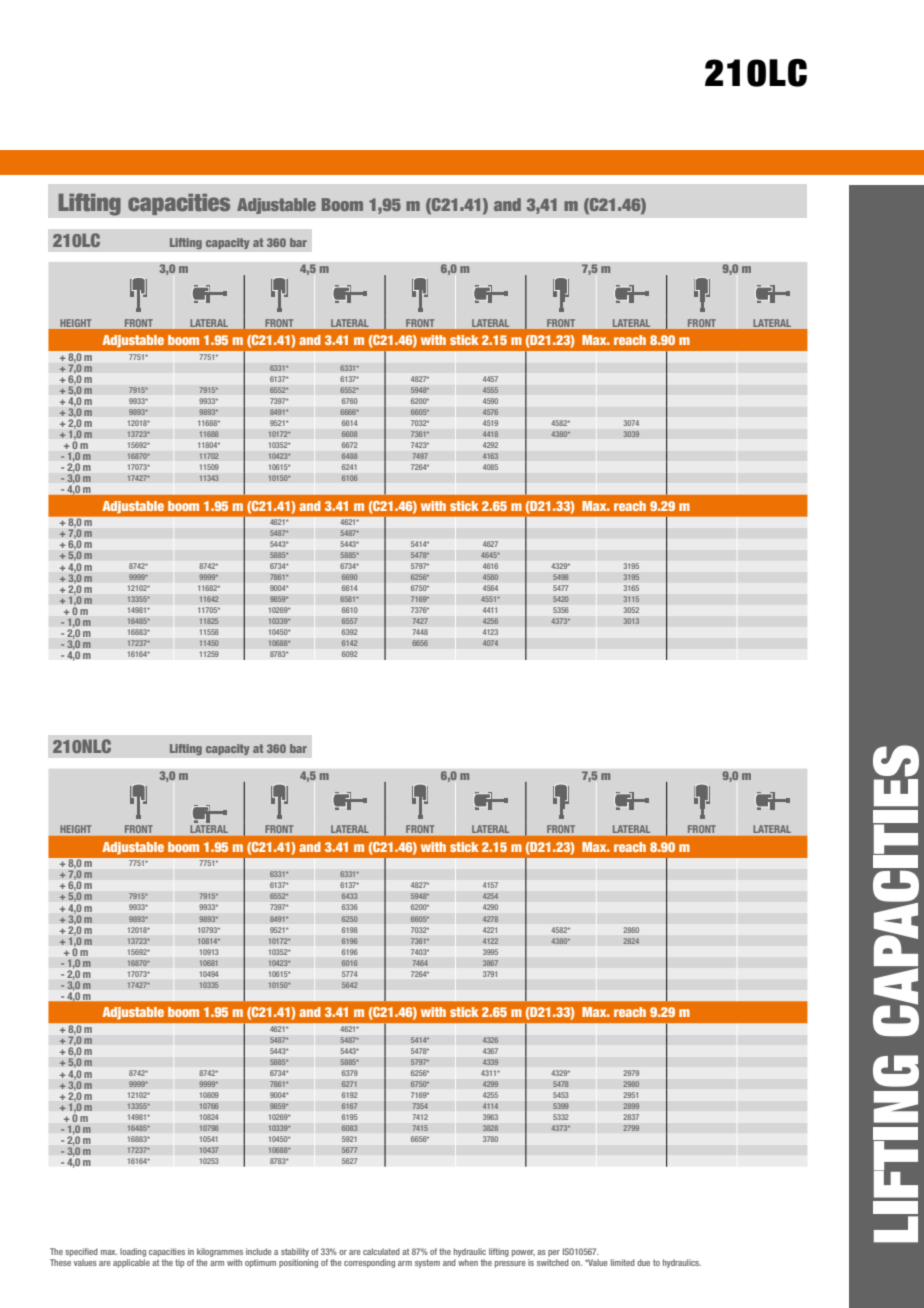  Describe the element at coordinates (133, 1252) in the document. I see `loading` at that location.
